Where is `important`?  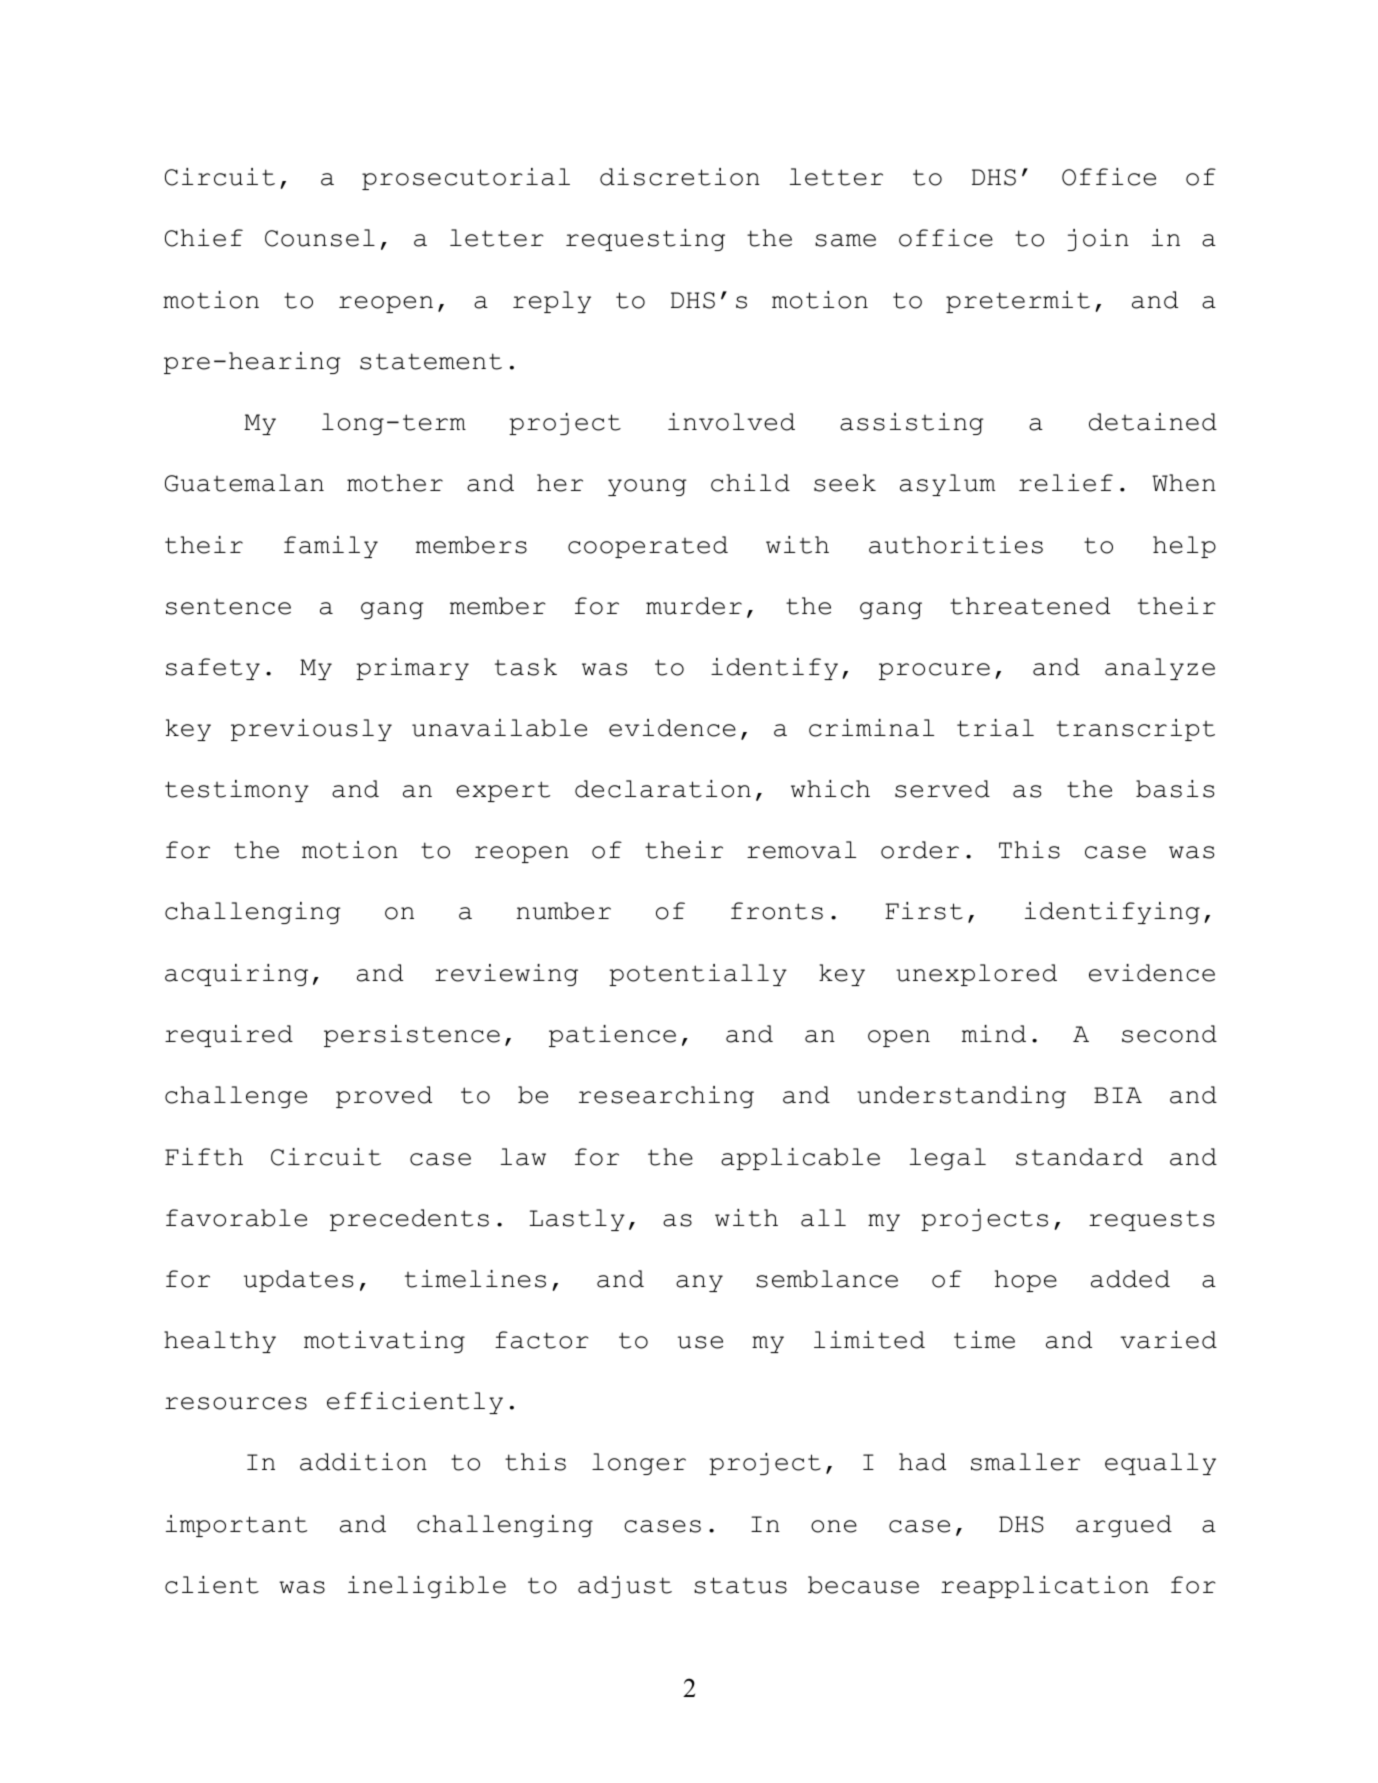
important is located at coordinates (236, 1526).
